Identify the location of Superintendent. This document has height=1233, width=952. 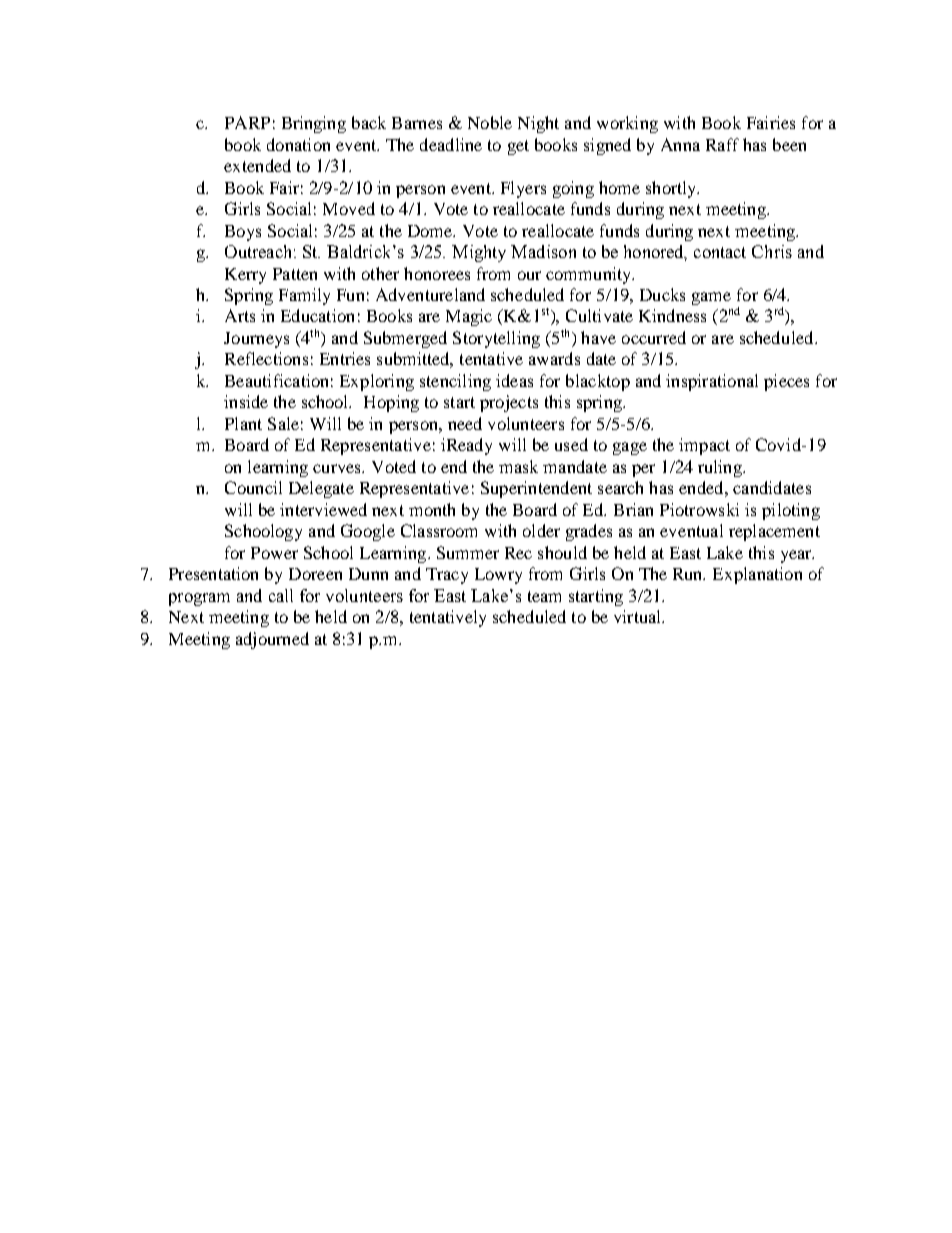
(536, 489).
